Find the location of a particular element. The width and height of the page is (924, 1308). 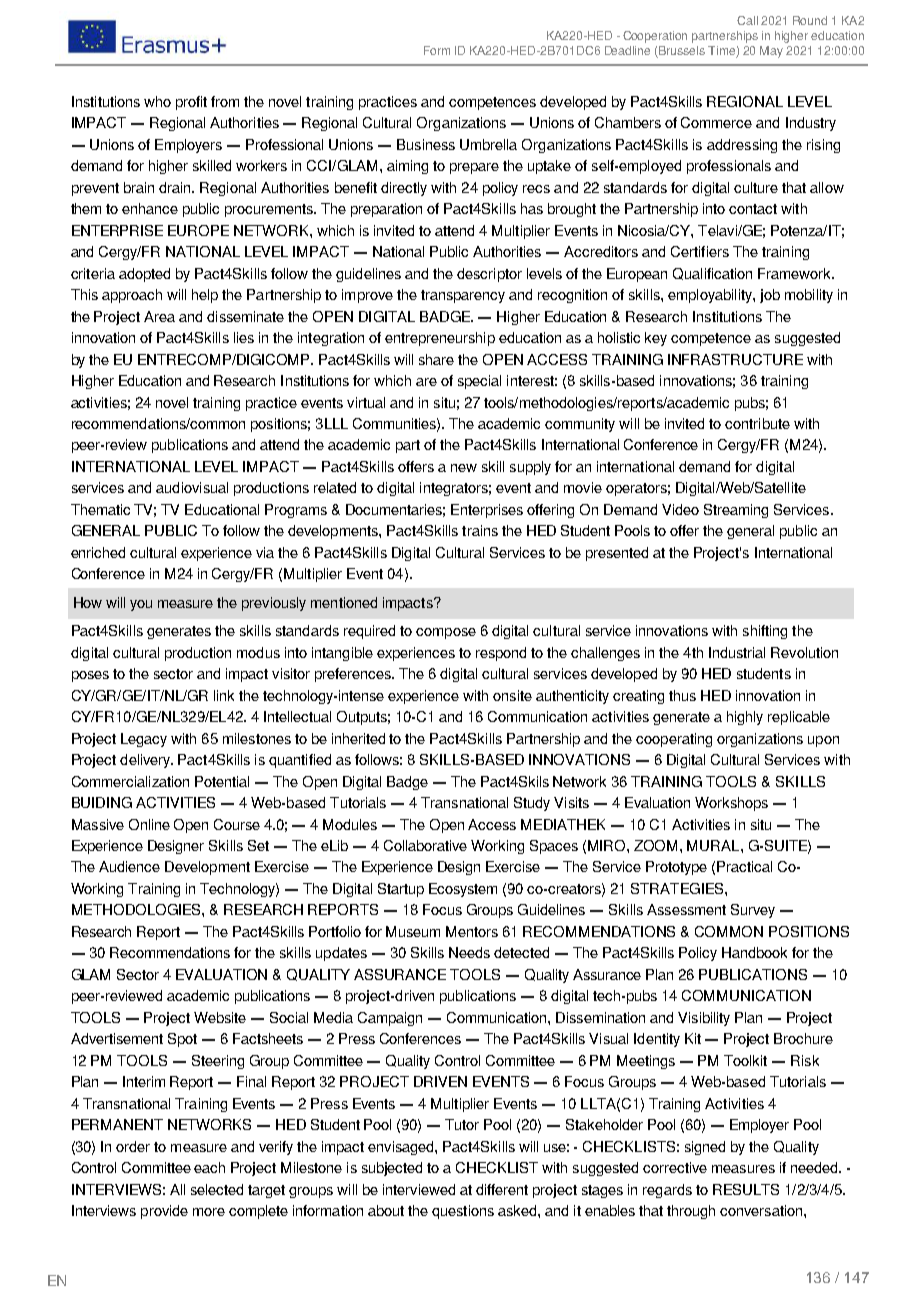

new is located at coordinates (464, 468).
